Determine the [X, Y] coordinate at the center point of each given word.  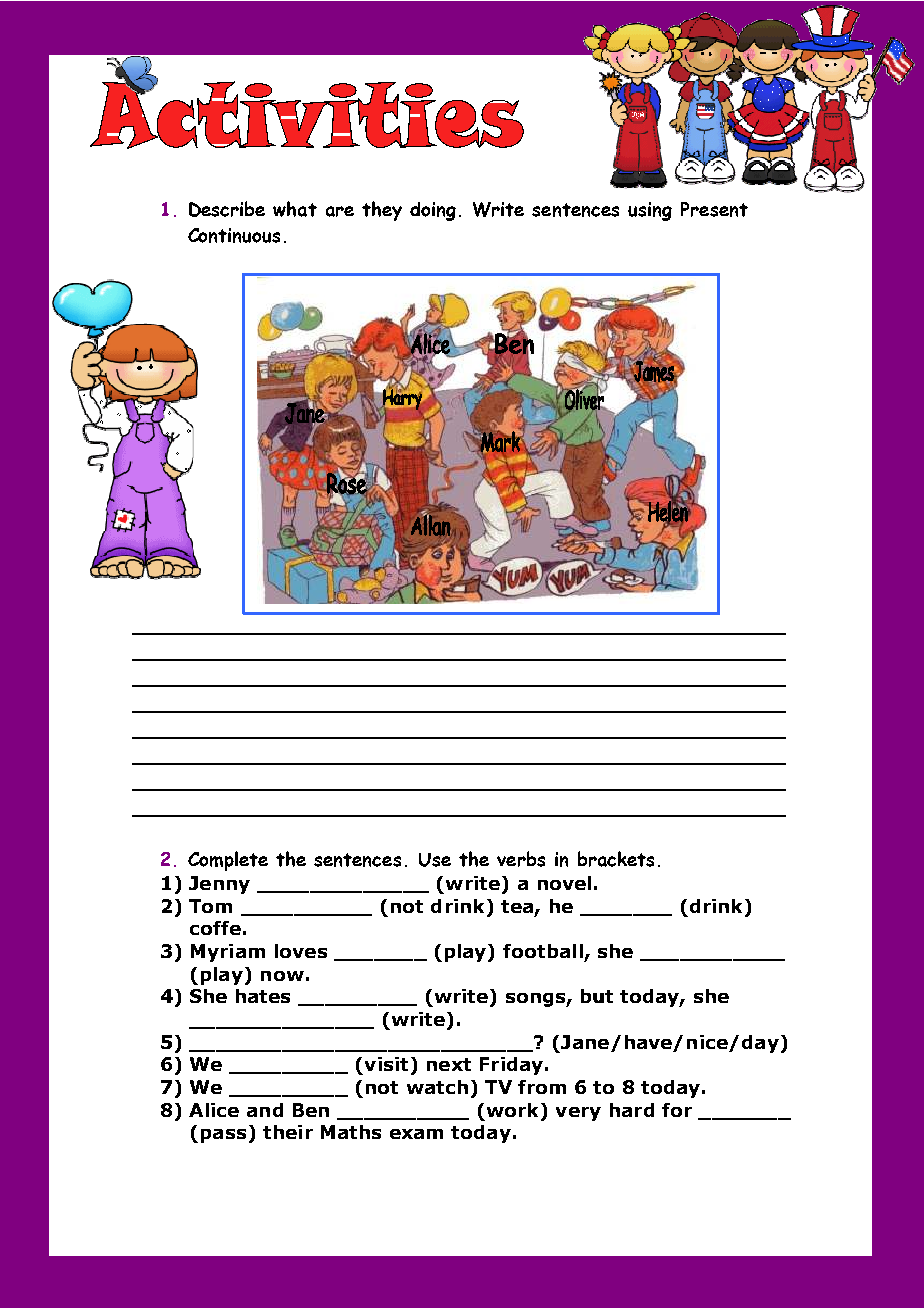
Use [435, 860]
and [265, 1110]
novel [564, 883]
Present [714, 209]
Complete [228, 861]
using [650, 211]
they [382, 211]
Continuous [234, 235]
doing [433, 211]
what [295, 209]
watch [437, 1087]
